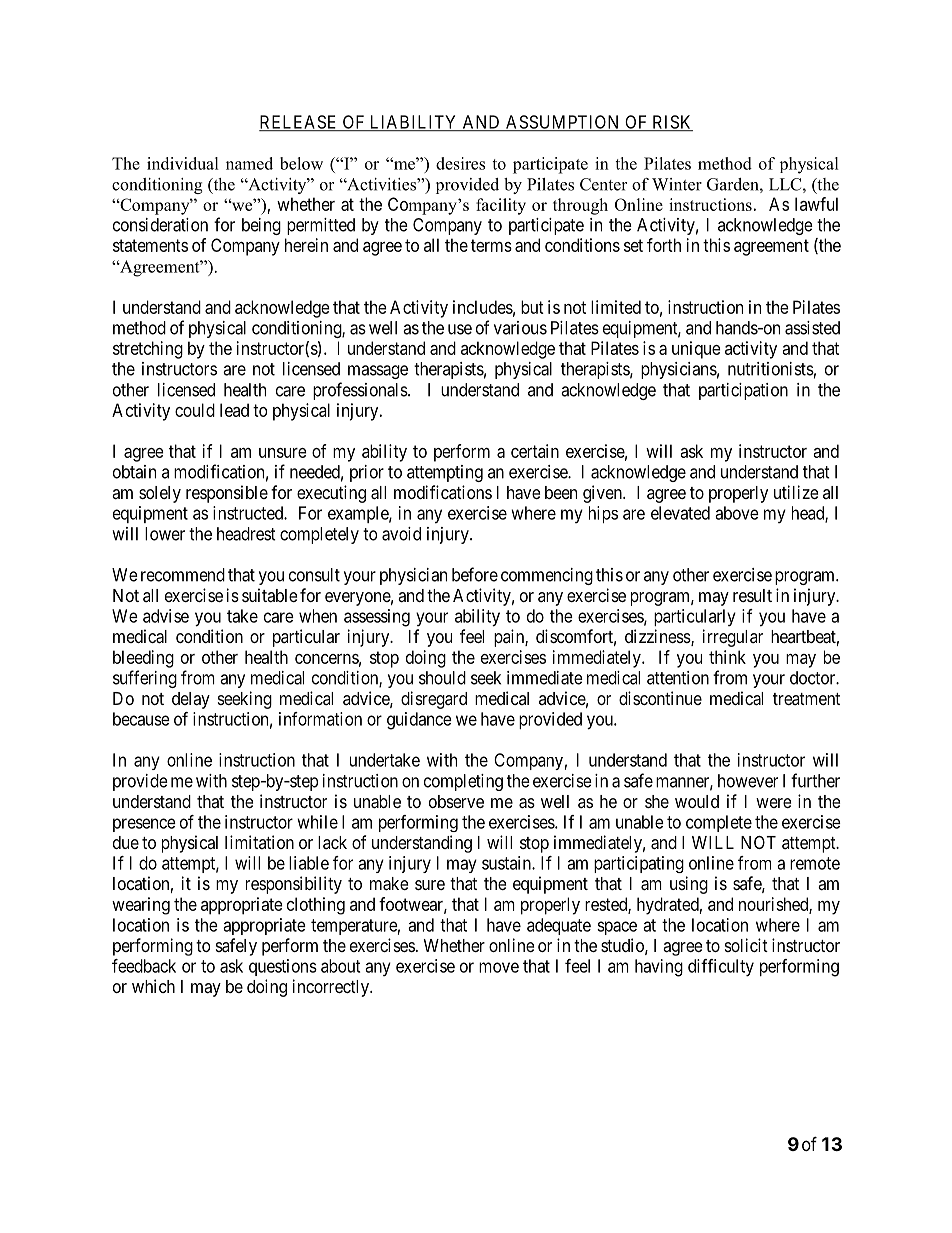  What do you see at coordinates (460, 163) in the screenshot?
I see `desires` at bounding box center [460, 163].
